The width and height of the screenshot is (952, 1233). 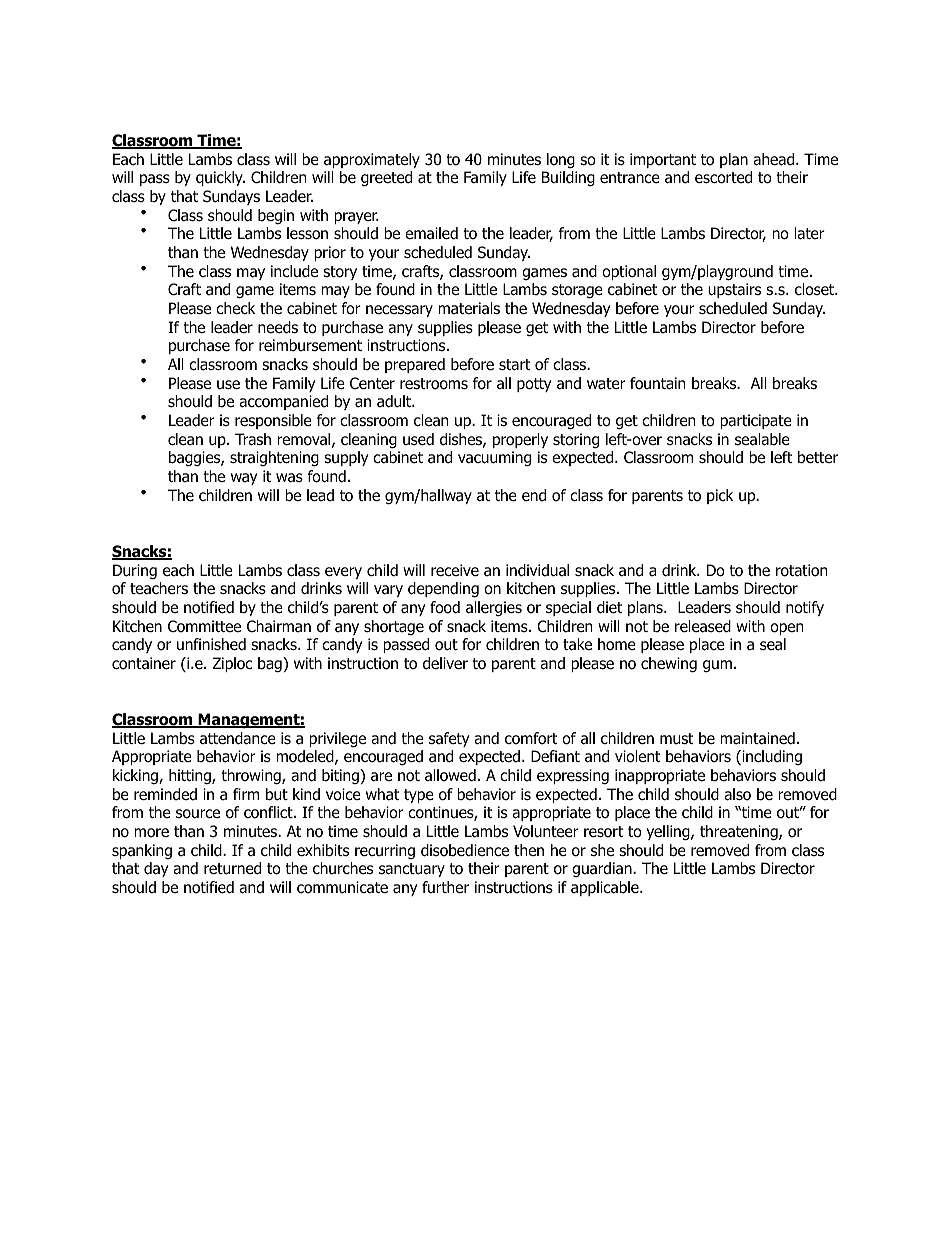 What do you see at coordinates (220, 178) in the screenshot?
I see `quickly` at bounding box center [220, 178].
